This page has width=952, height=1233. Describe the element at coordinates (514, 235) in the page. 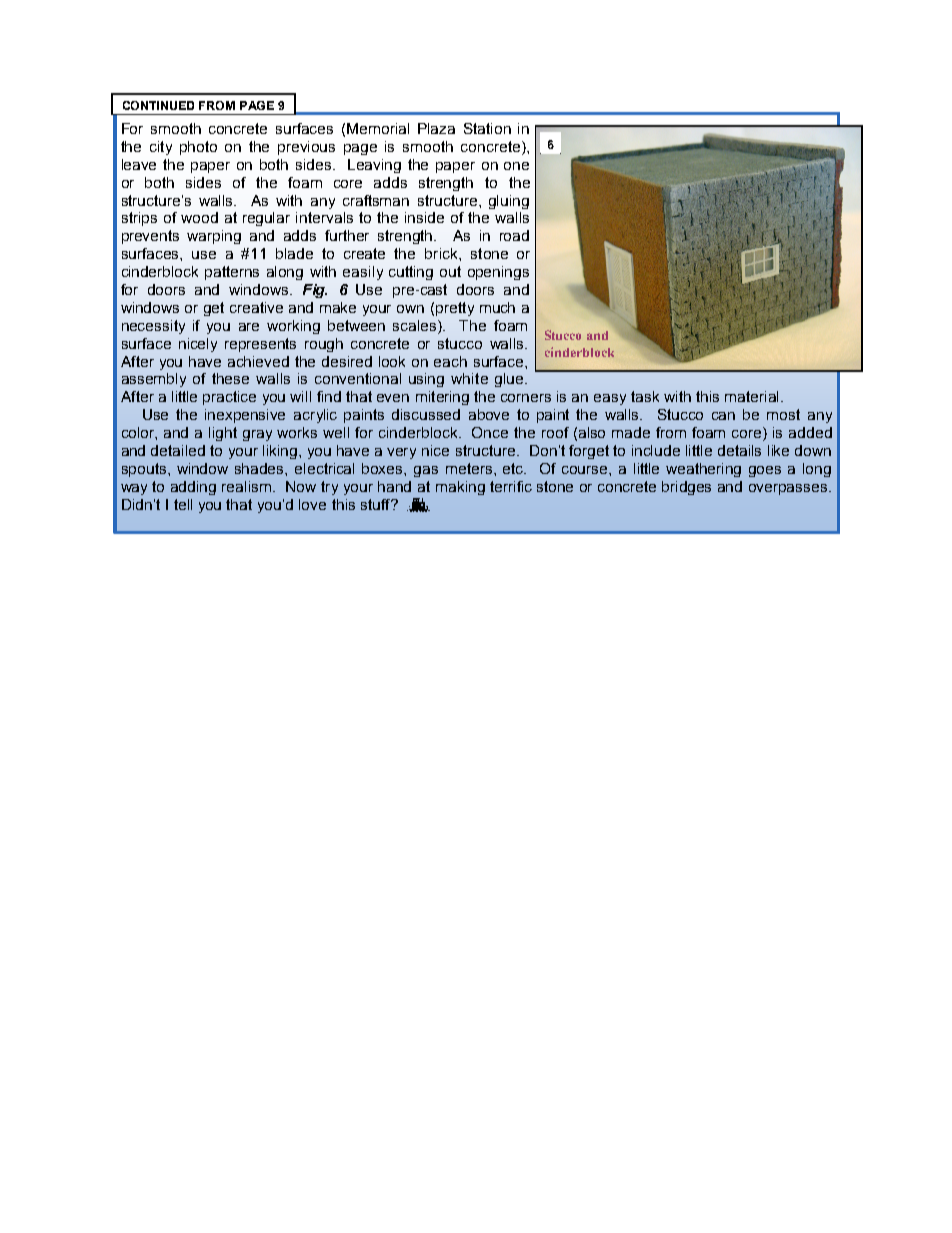

I see `road` at that location.
